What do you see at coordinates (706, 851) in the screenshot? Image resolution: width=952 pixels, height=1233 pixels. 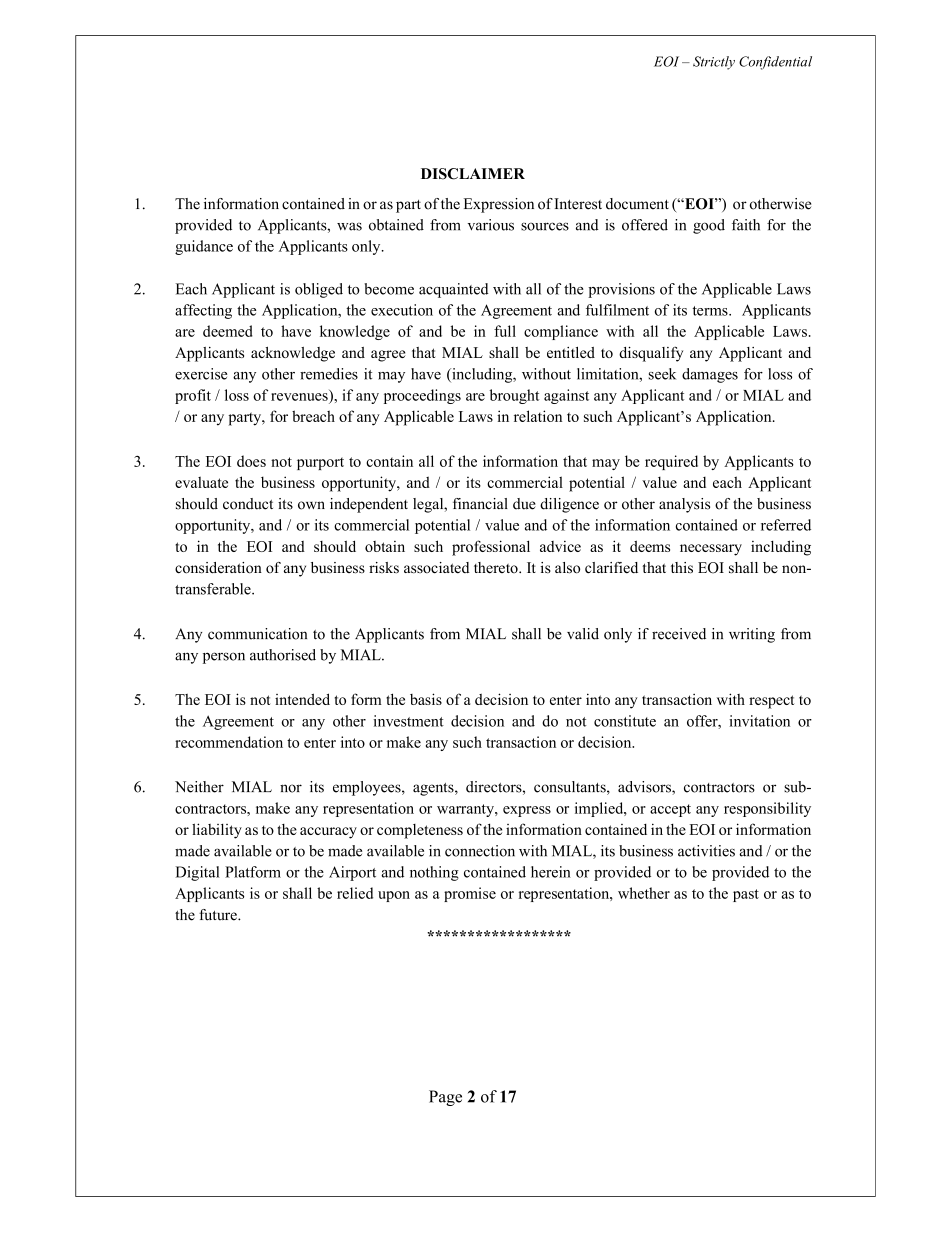 I see `activities` at bounding box center [706, 851].
